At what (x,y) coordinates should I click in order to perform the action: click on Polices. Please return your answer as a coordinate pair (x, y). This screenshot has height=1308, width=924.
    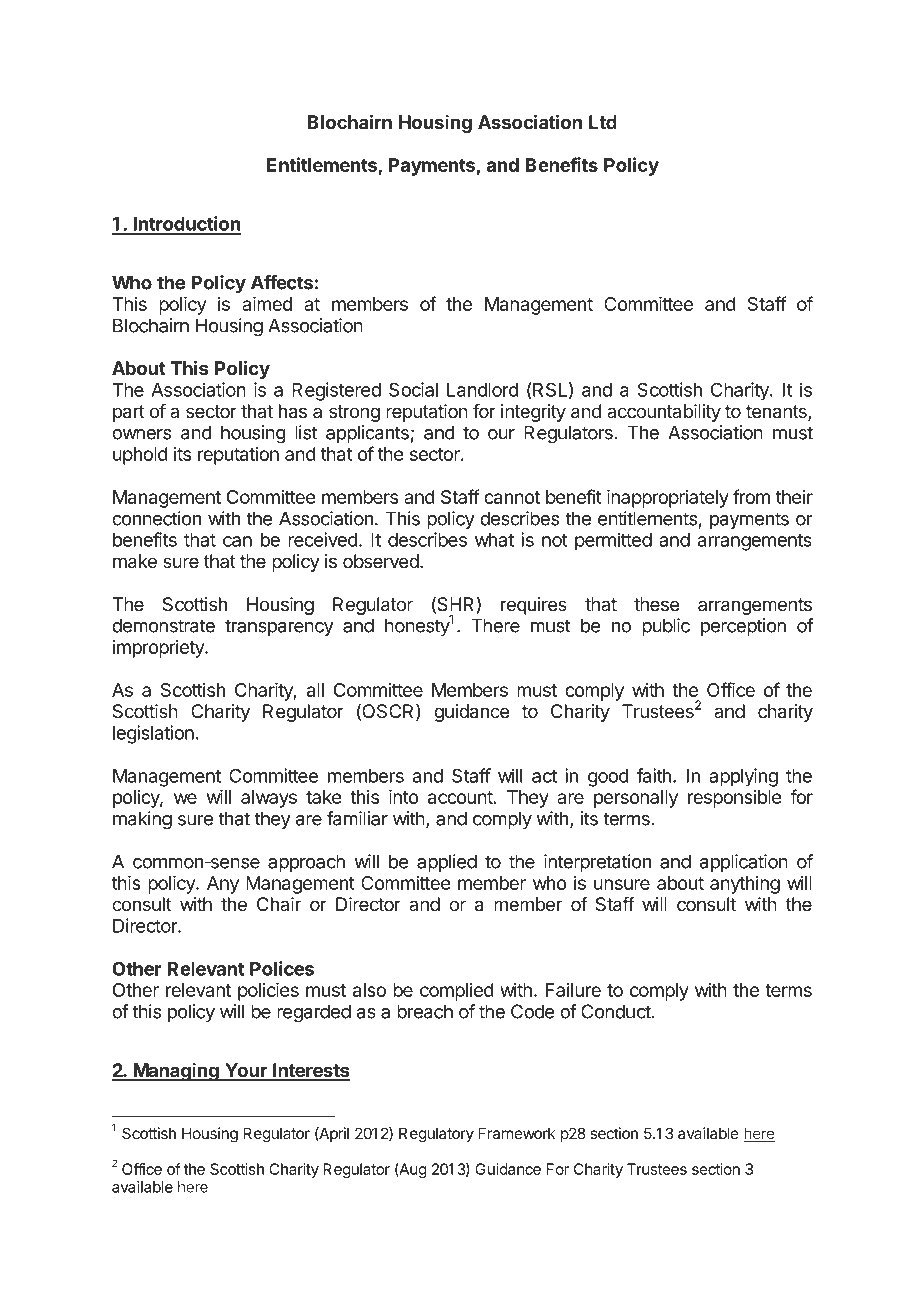
    Looking at the image, I should click on (282, 968).
